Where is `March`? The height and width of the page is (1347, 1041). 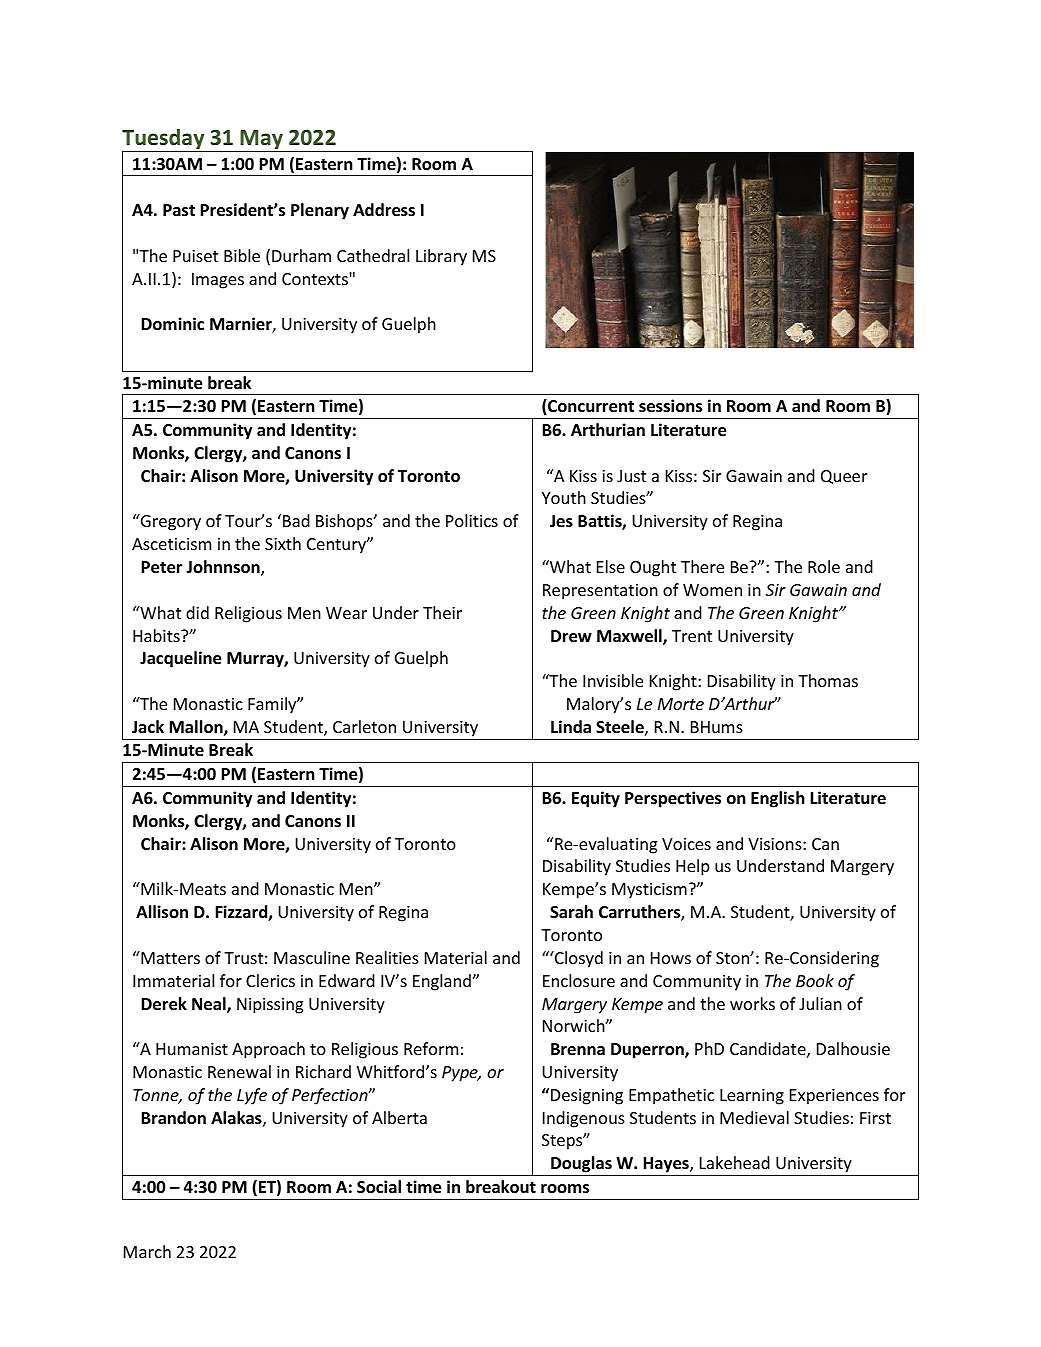 March is located at coordinates (147, 1251).
